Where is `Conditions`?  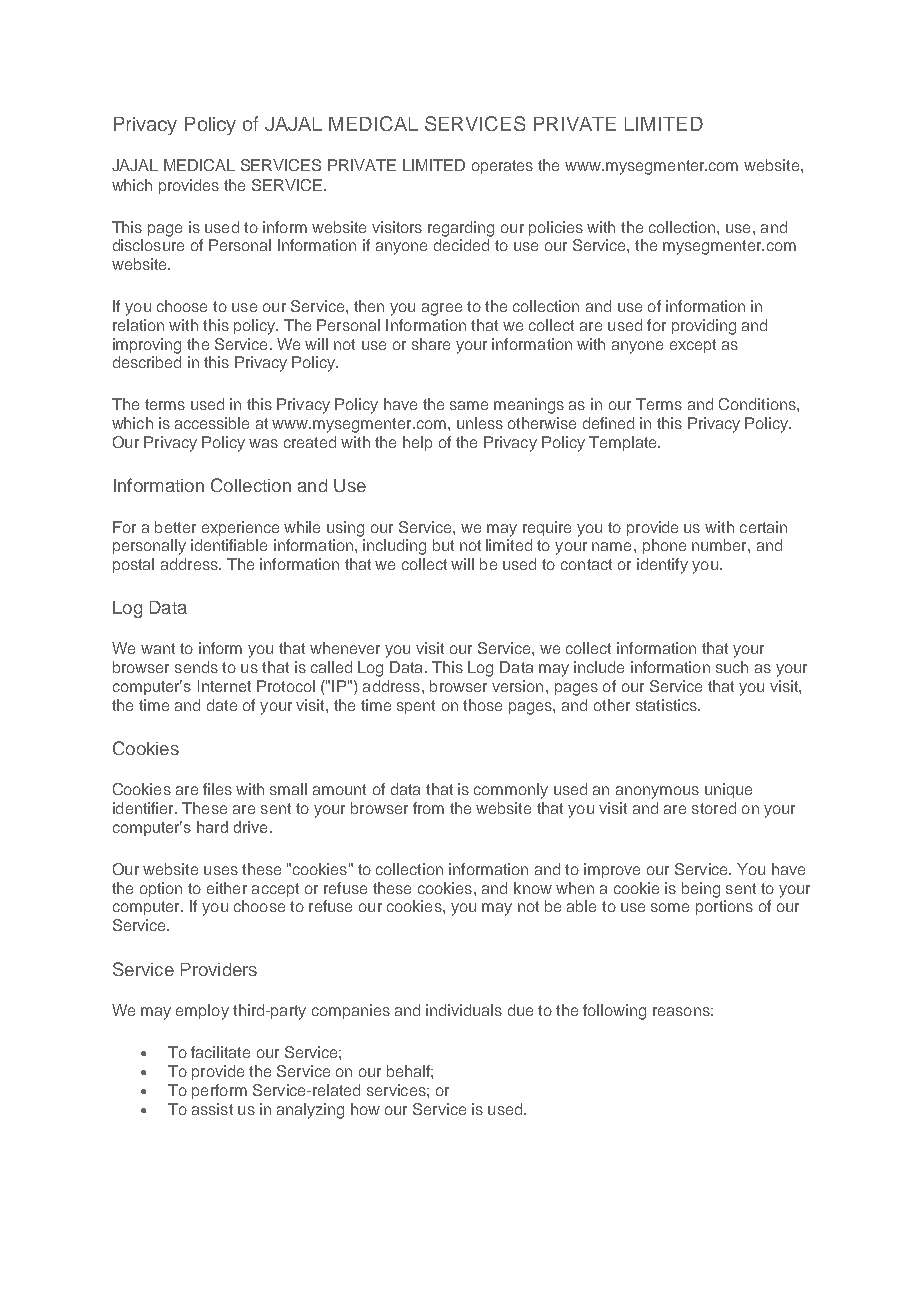
Conditions is located at coordinates (758, 404).
